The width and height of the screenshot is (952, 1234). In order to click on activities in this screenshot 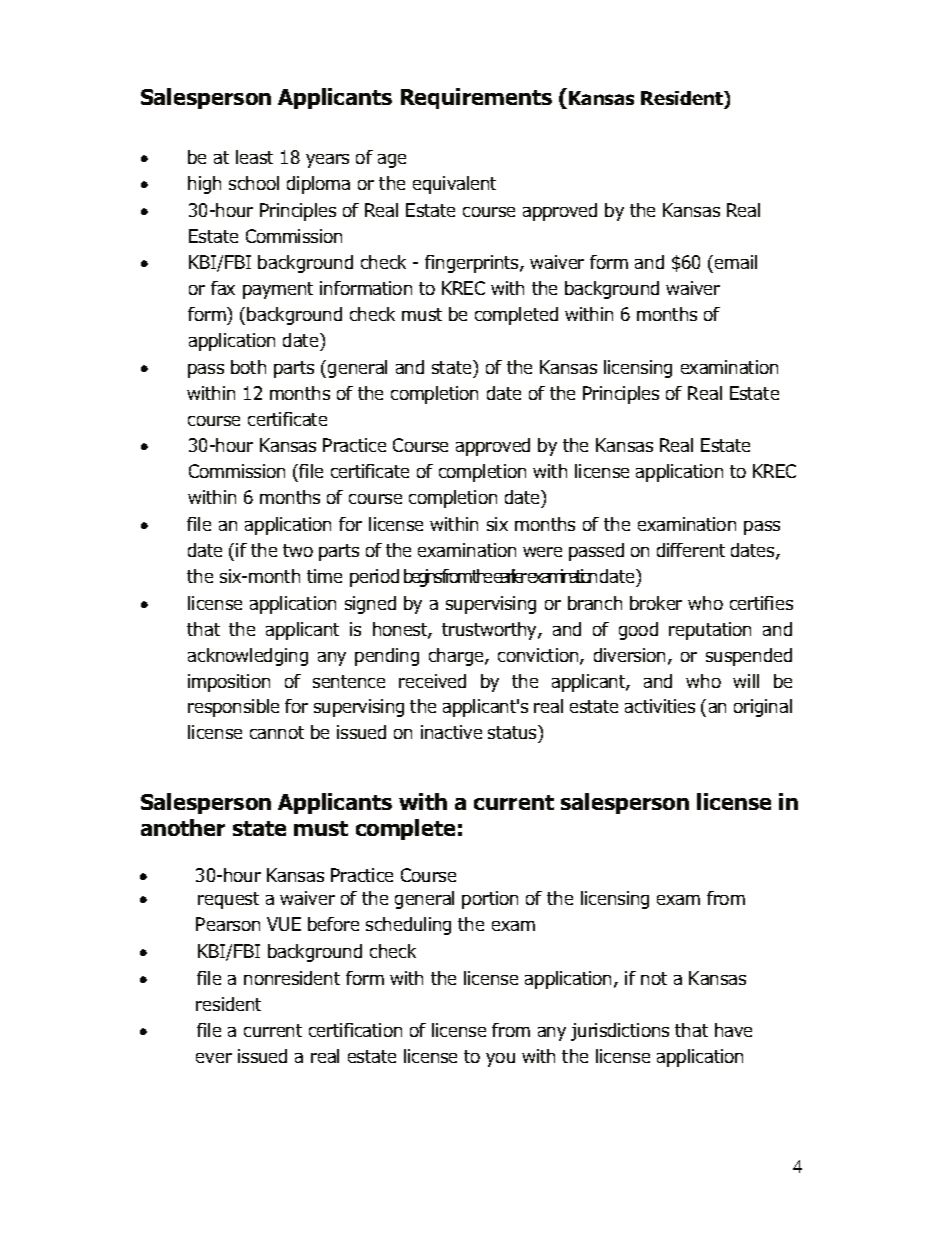, I will do `click(660, 706)`.
